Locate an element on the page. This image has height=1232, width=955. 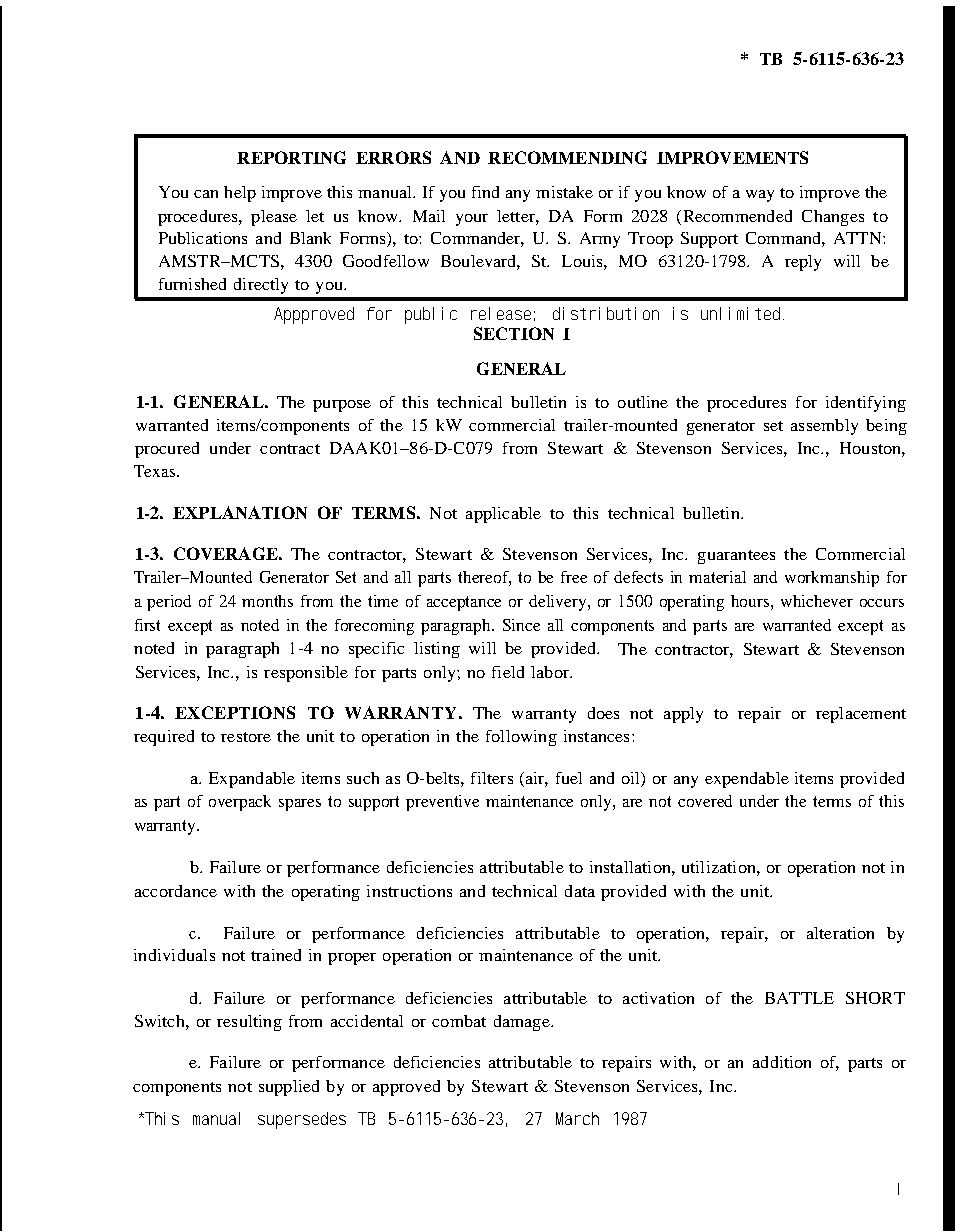
way is located at coordinates (760, 196).
